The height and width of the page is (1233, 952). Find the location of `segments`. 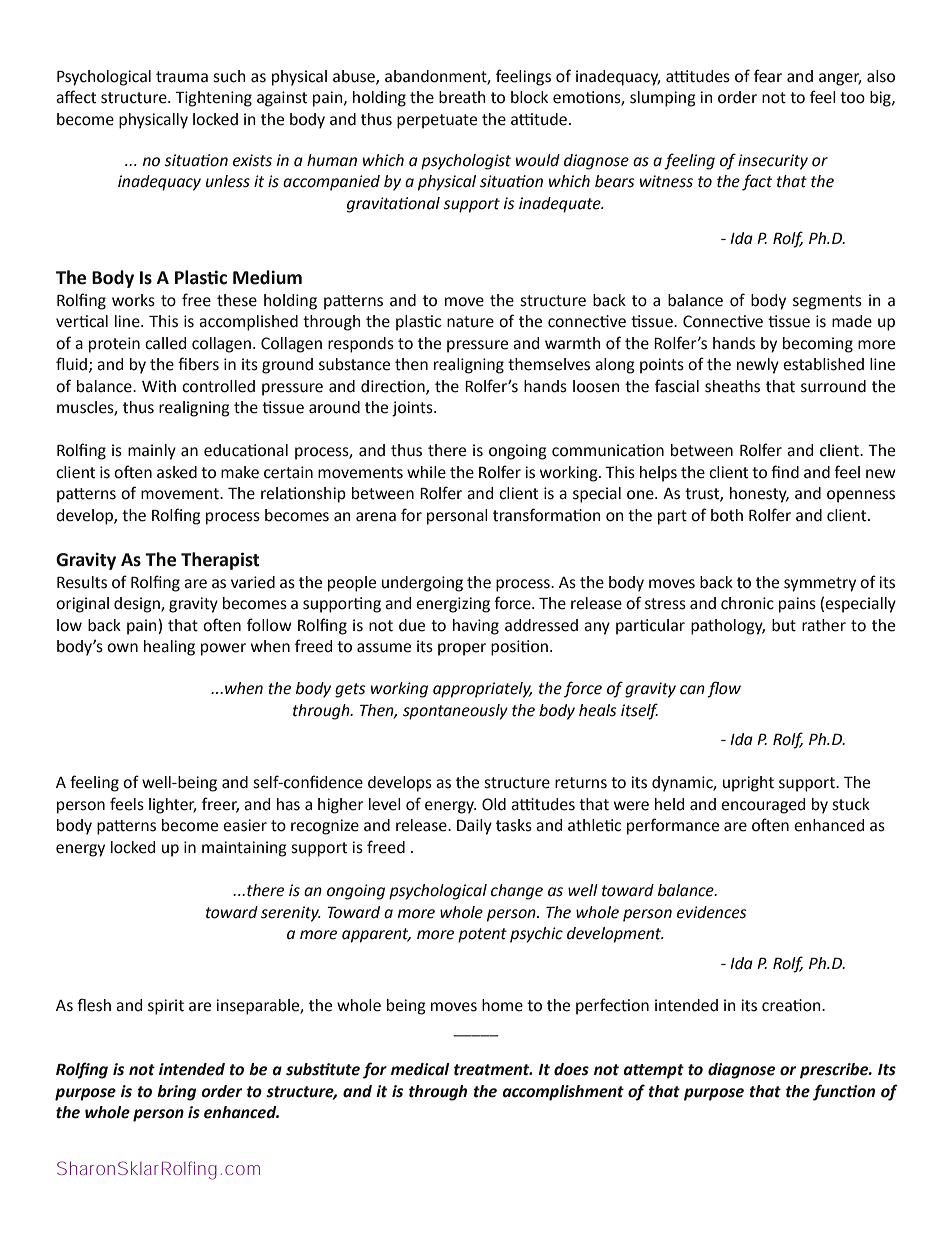

segments is located at coordinates (827, 302).
